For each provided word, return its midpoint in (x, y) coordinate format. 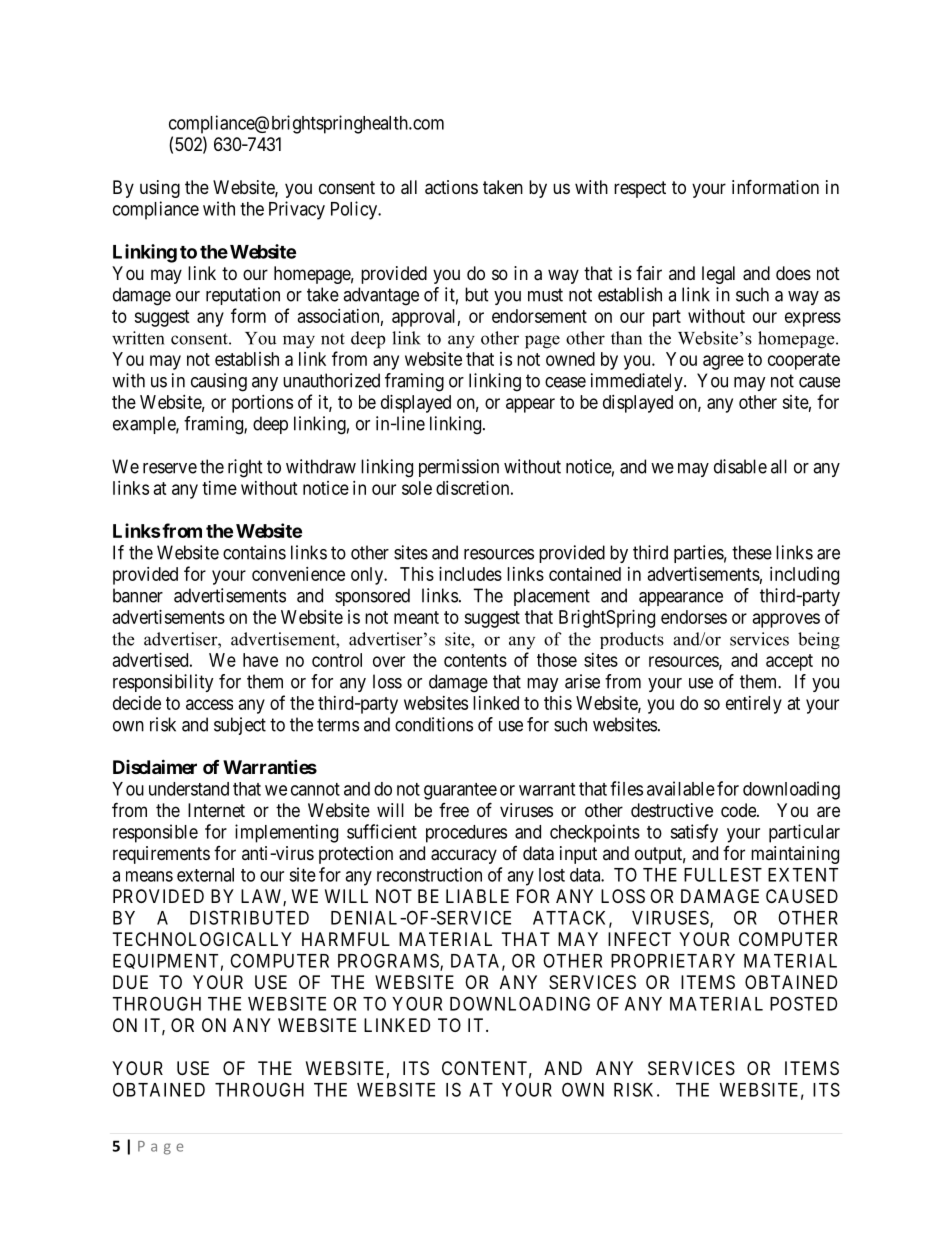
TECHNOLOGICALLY (202, 939)
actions (451, 187)
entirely (754, 705)
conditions (434, 724)
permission (459, 468)
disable (740, 466)
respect (640, 189)
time (219, 488)
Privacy (297, 210)
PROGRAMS (389, 961)
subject (240, 726)
